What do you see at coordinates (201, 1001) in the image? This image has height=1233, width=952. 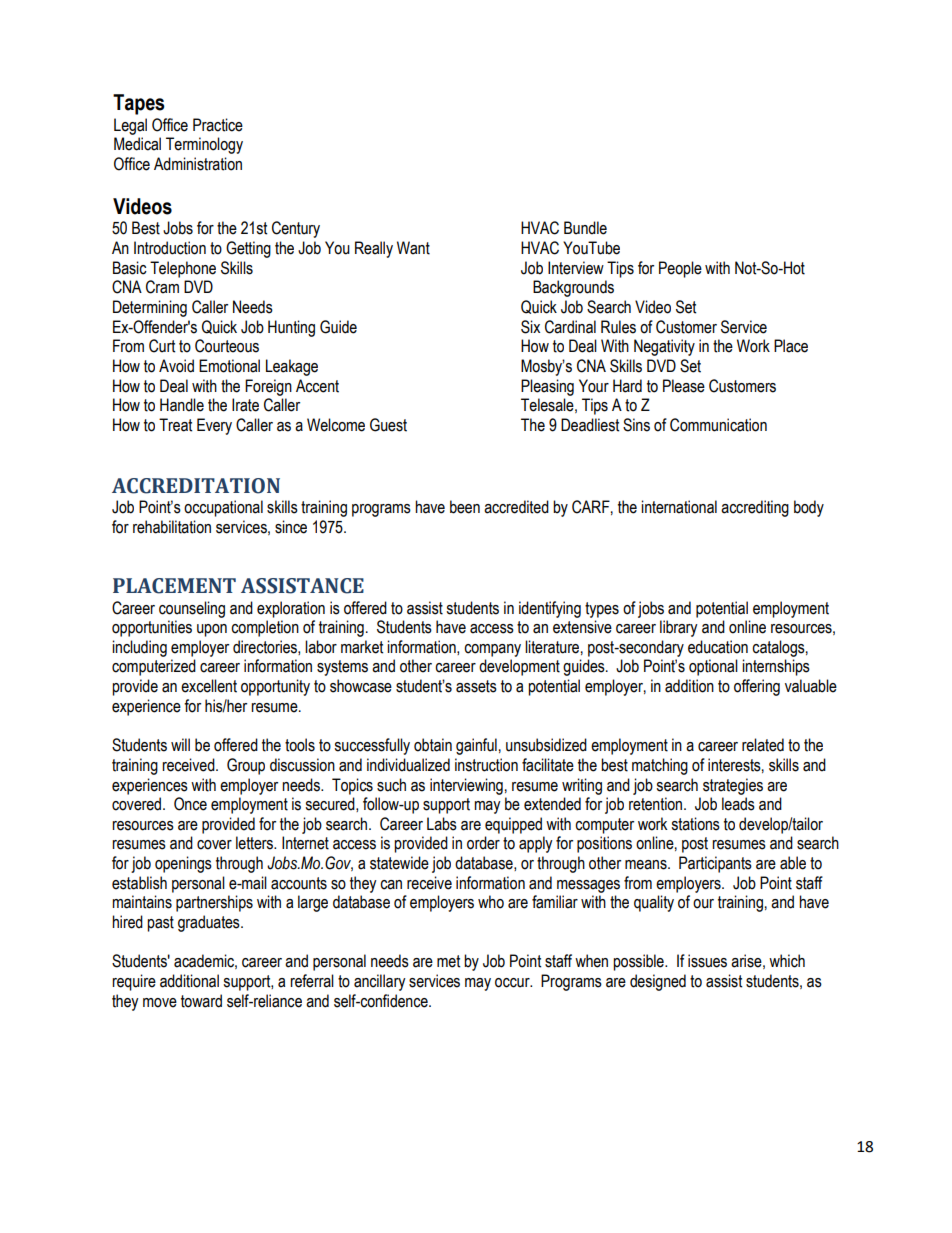 I see `toward` at bounding box center [201, 1001].
